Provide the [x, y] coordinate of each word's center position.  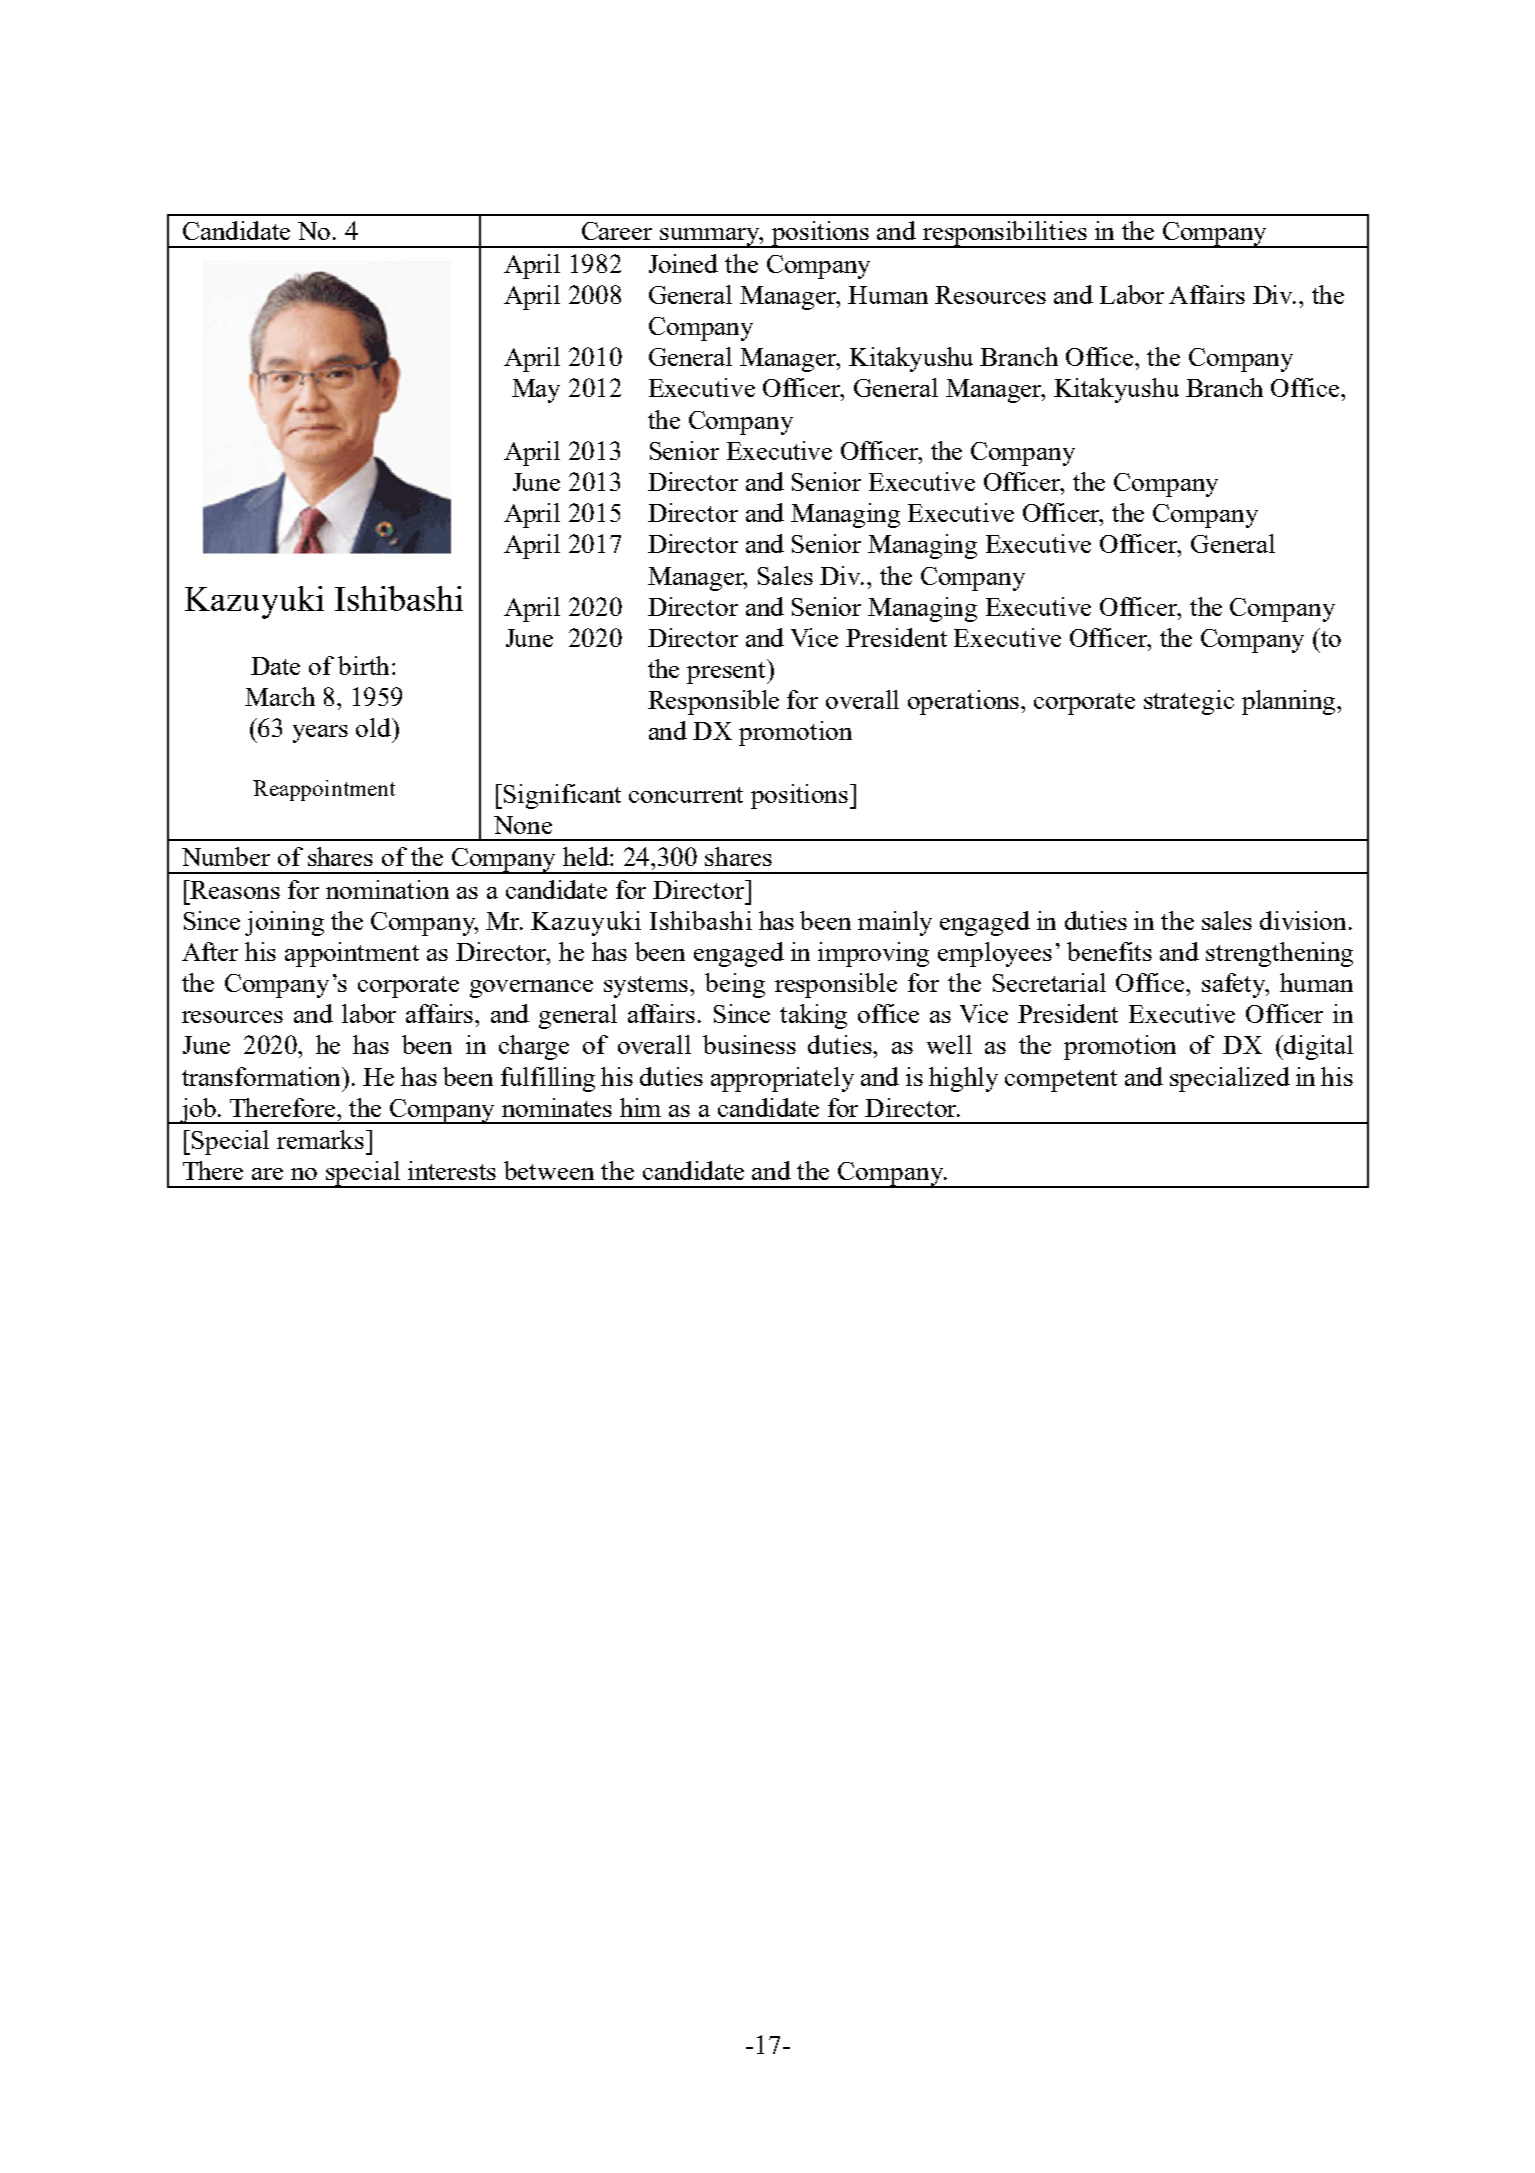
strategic [1189, 702]
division [1305, 920]
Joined [683, 263]
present [728, 672]
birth [363, 665]
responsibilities [1005, 234]
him [640, 1107]
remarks [320, 1139]
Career [617, 231]
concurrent [686, 795]
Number [226, 856]
